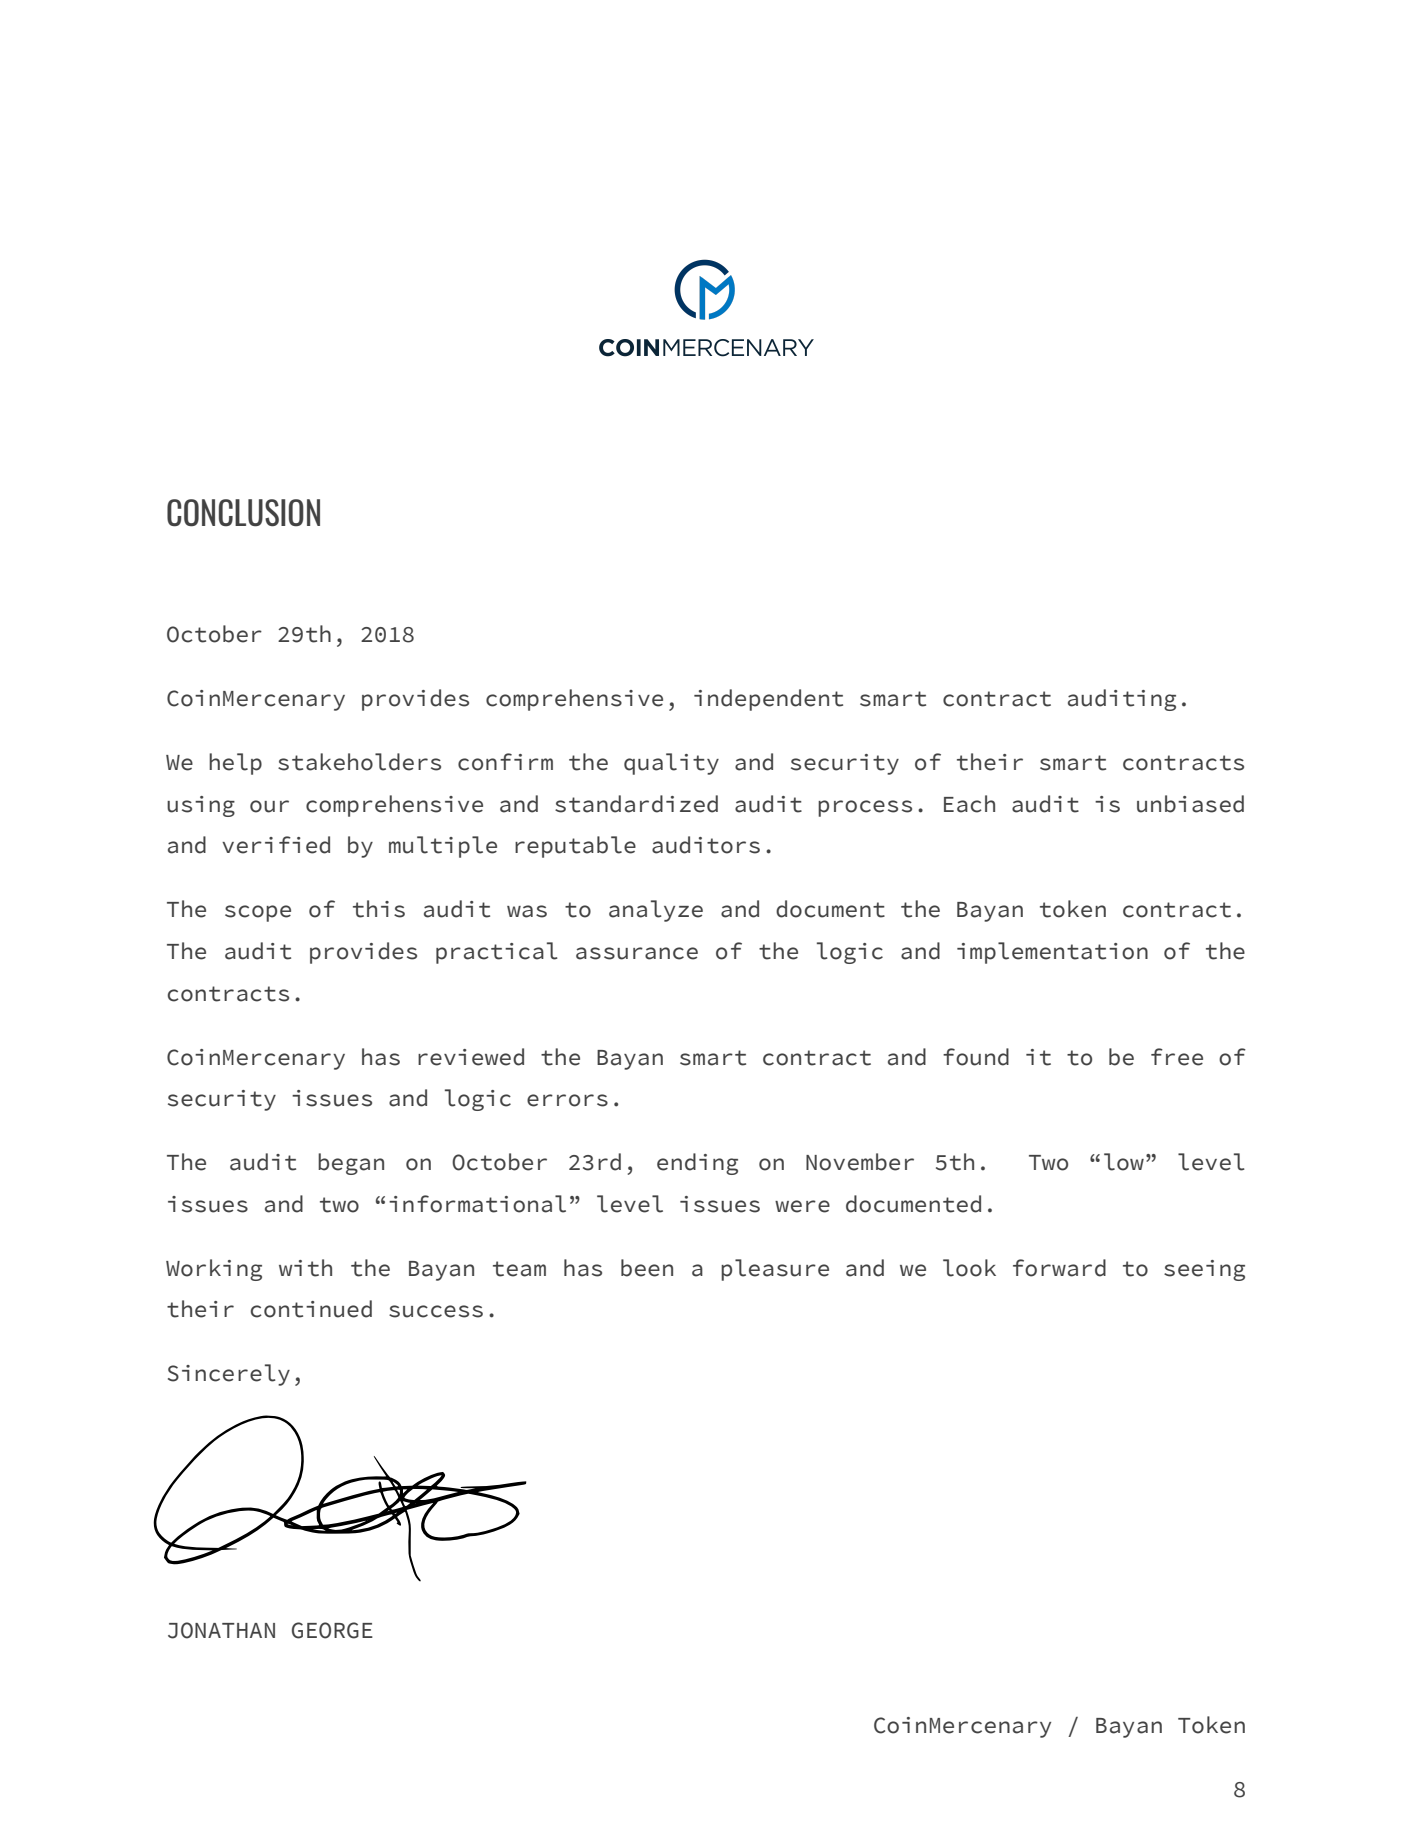 This screenshot has height=1828, width=1413. What do you see at coordinates (1190, 804) in the screenshot?
I see `unbiased` at bounding box center [1190, 804].
